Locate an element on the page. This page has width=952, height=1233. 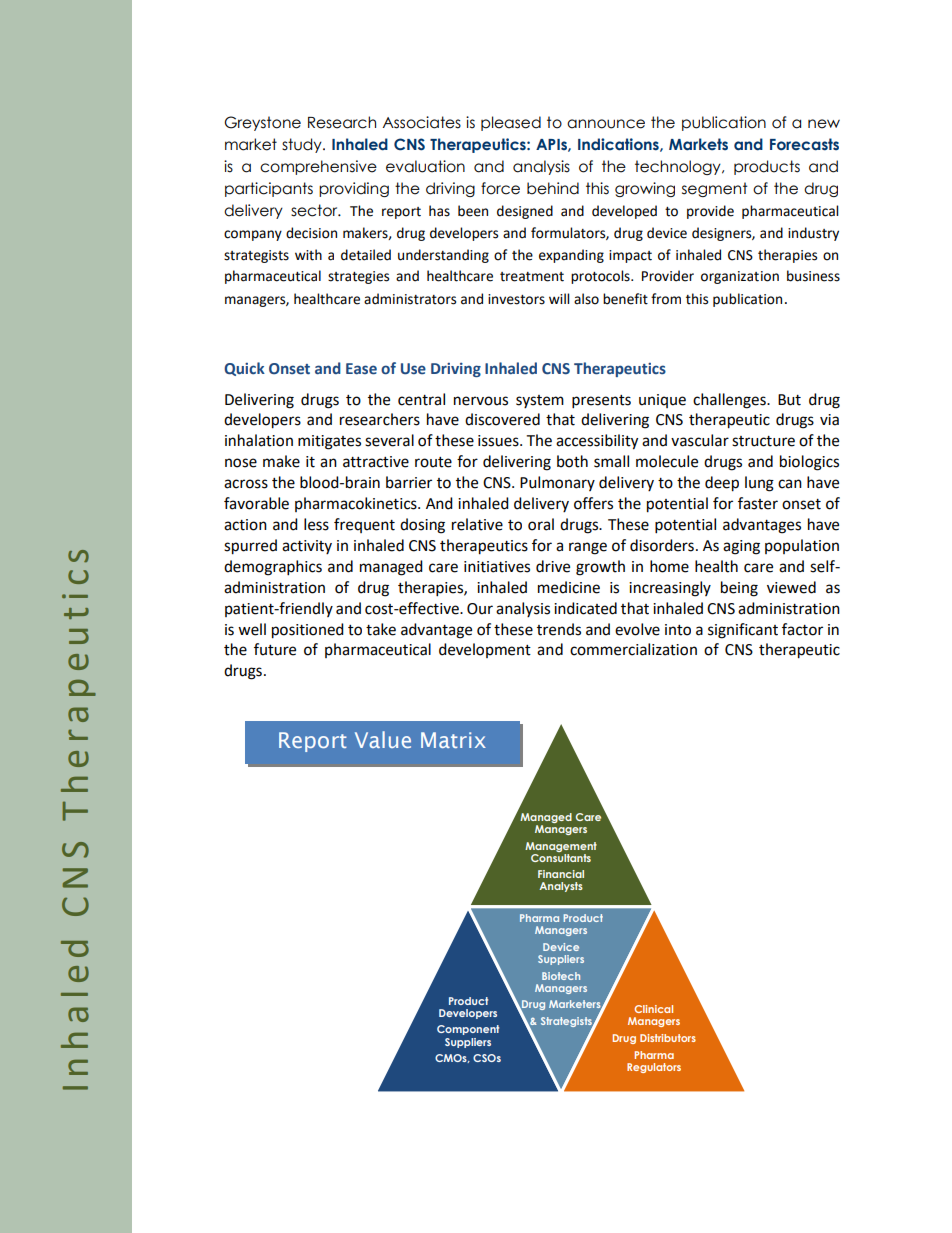
being is located at coordinates (739, 589).
